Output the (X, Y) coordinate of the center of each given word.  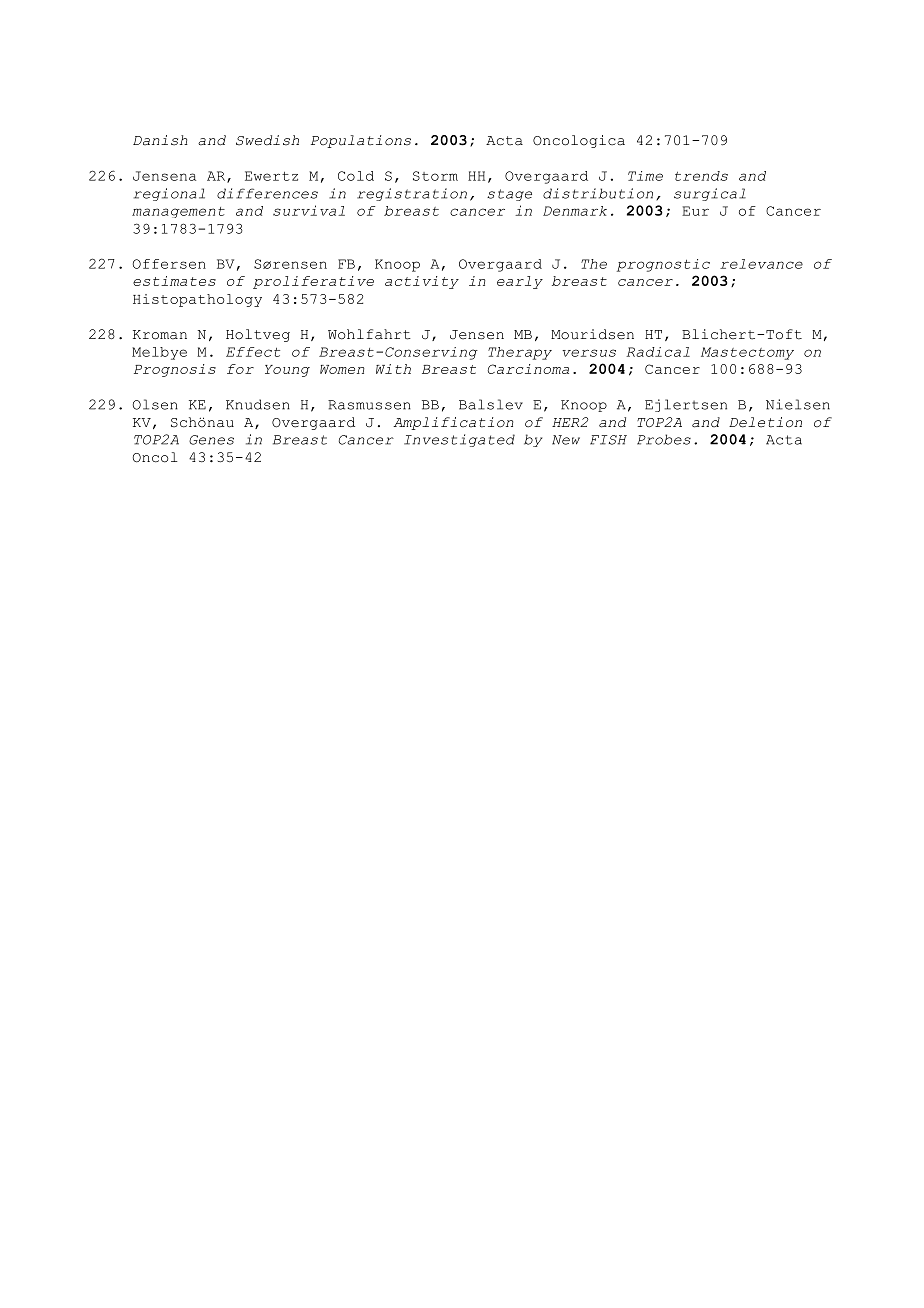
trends (701, 176)
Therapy (520, 353)
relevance (761, 264)
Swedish (267, 140)
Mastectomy (747, 353)
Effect (253, 352)
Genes (211, 440)
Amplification (453, 423)
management (178, 212)
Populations (361, 141)
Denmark (575, 211)
